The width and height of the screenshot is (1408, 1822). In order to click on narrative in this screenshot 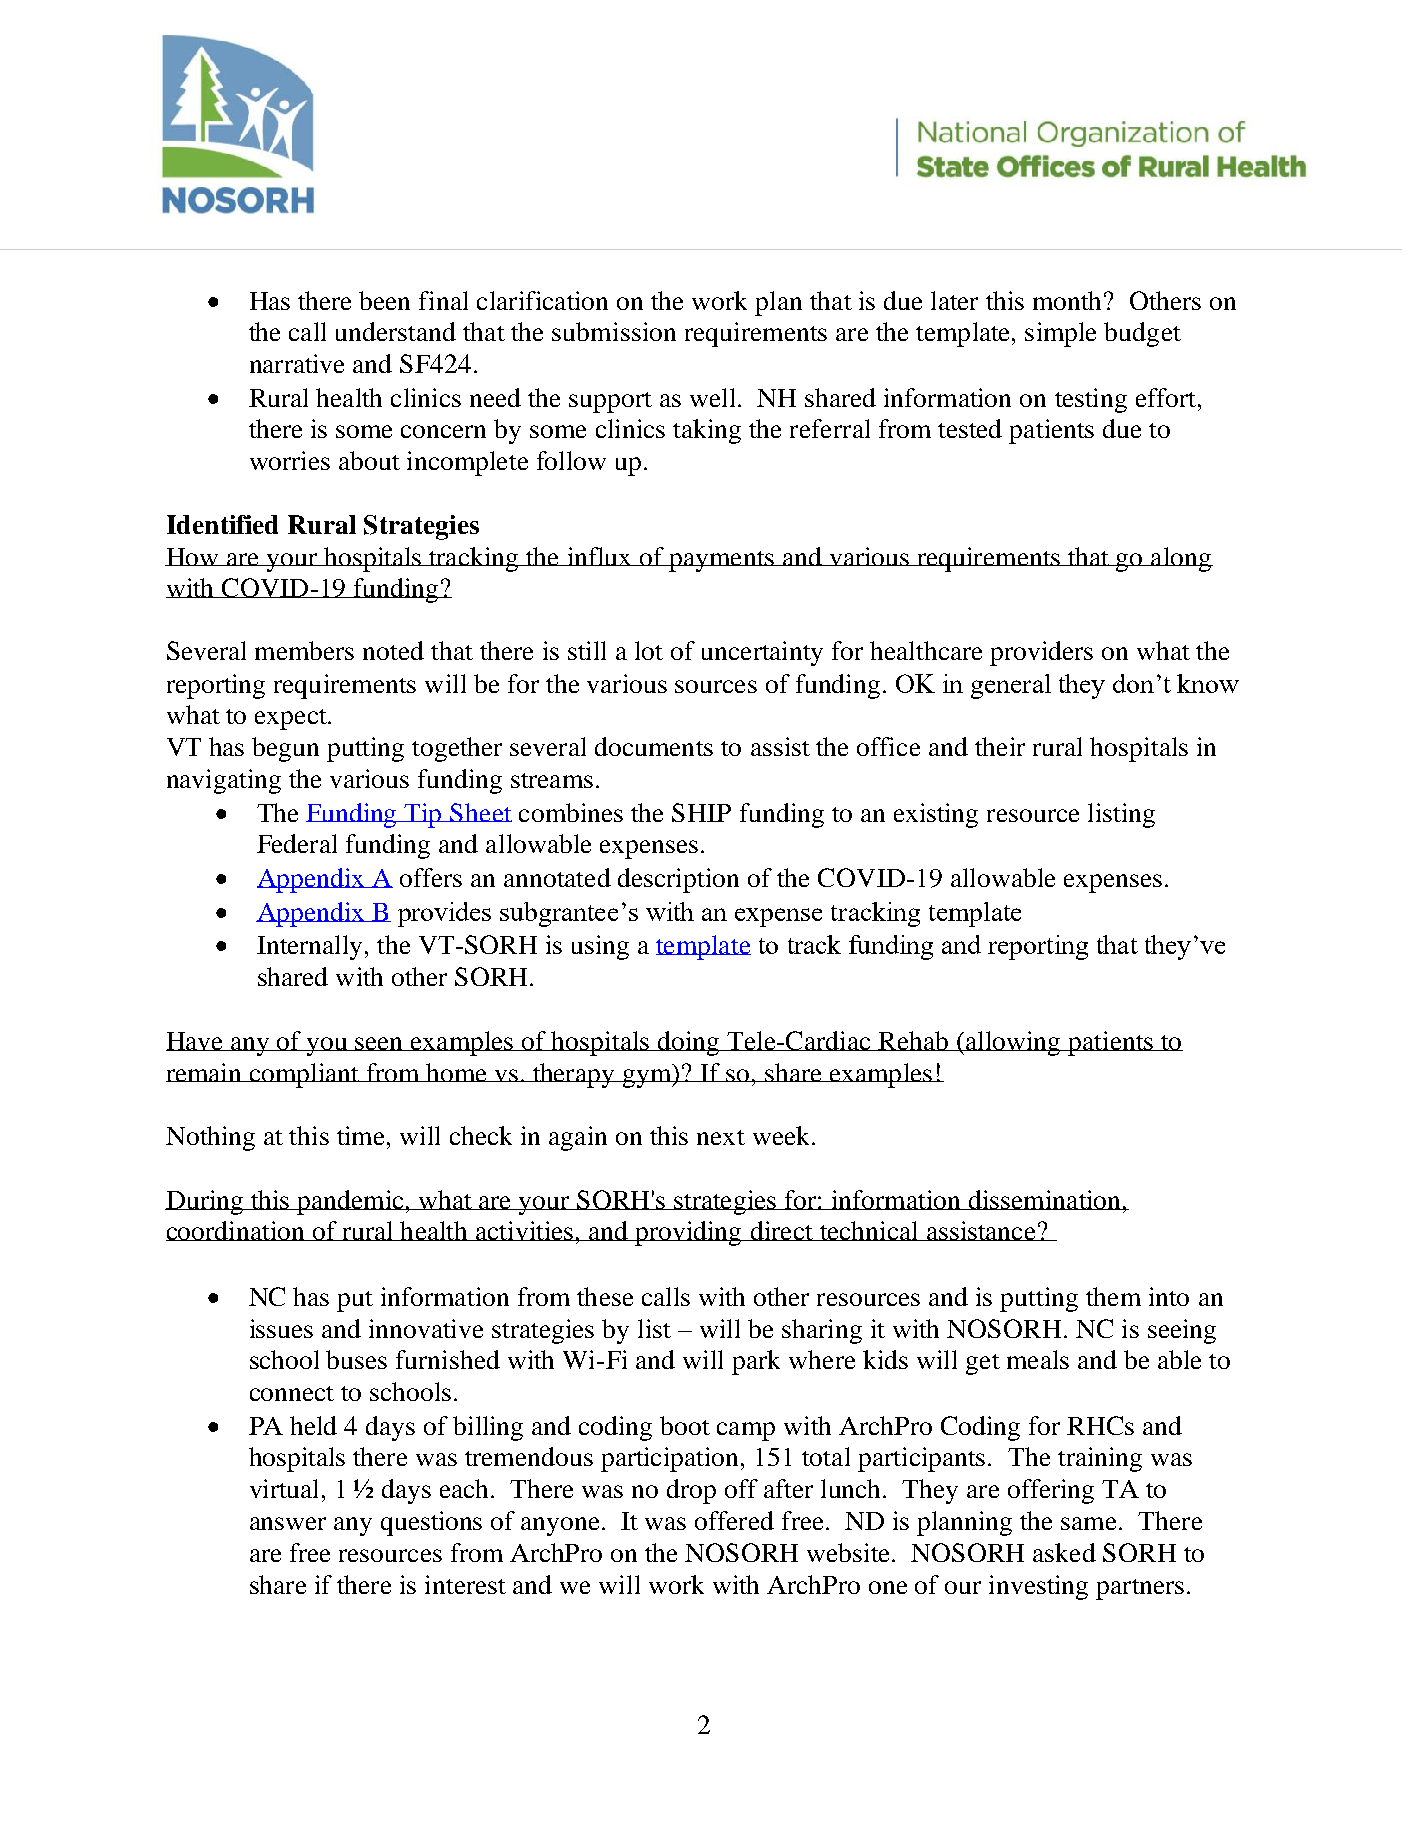, I will do `click(297, 363)`.
